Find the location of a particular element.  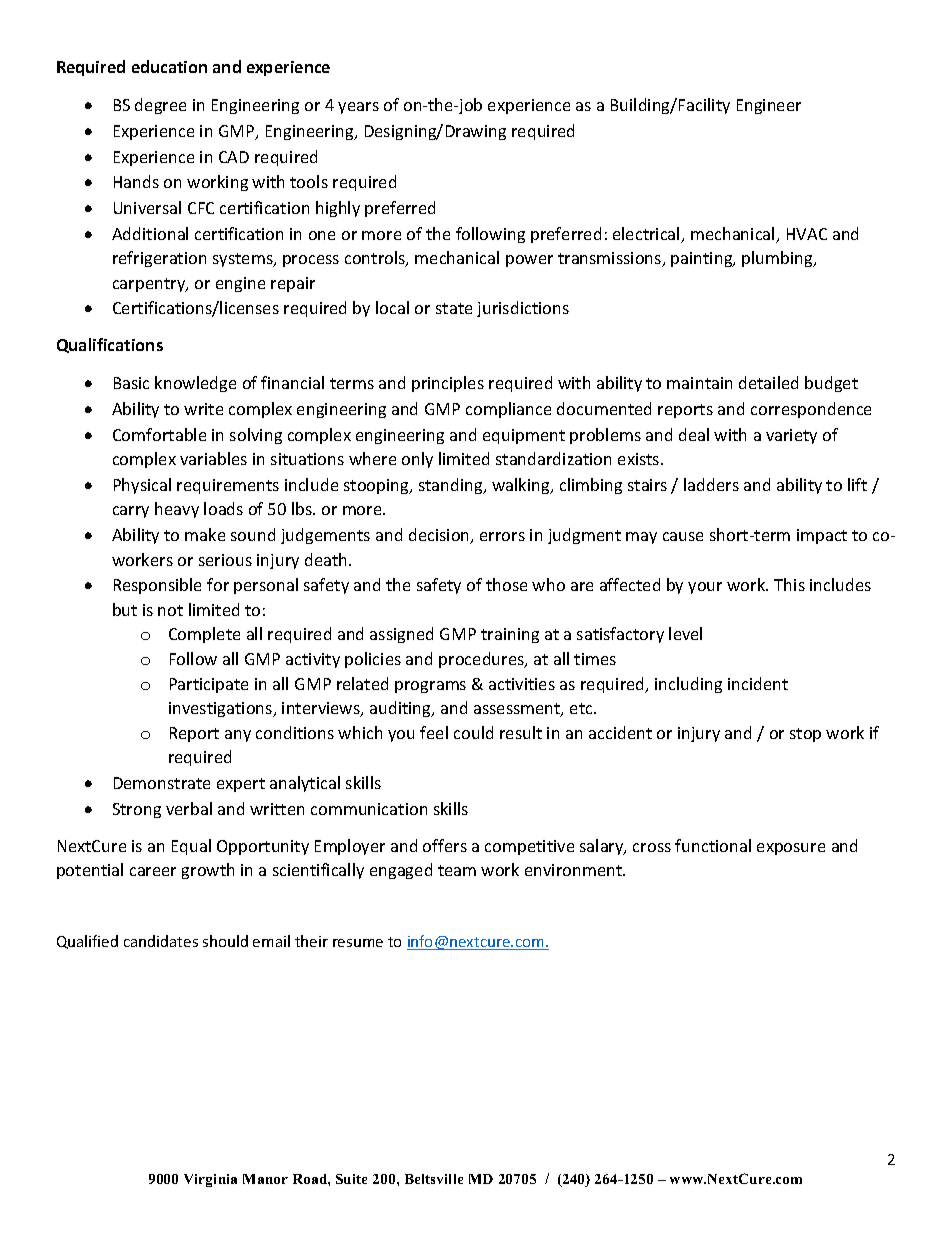

not is located at coordinates (170, 610).
